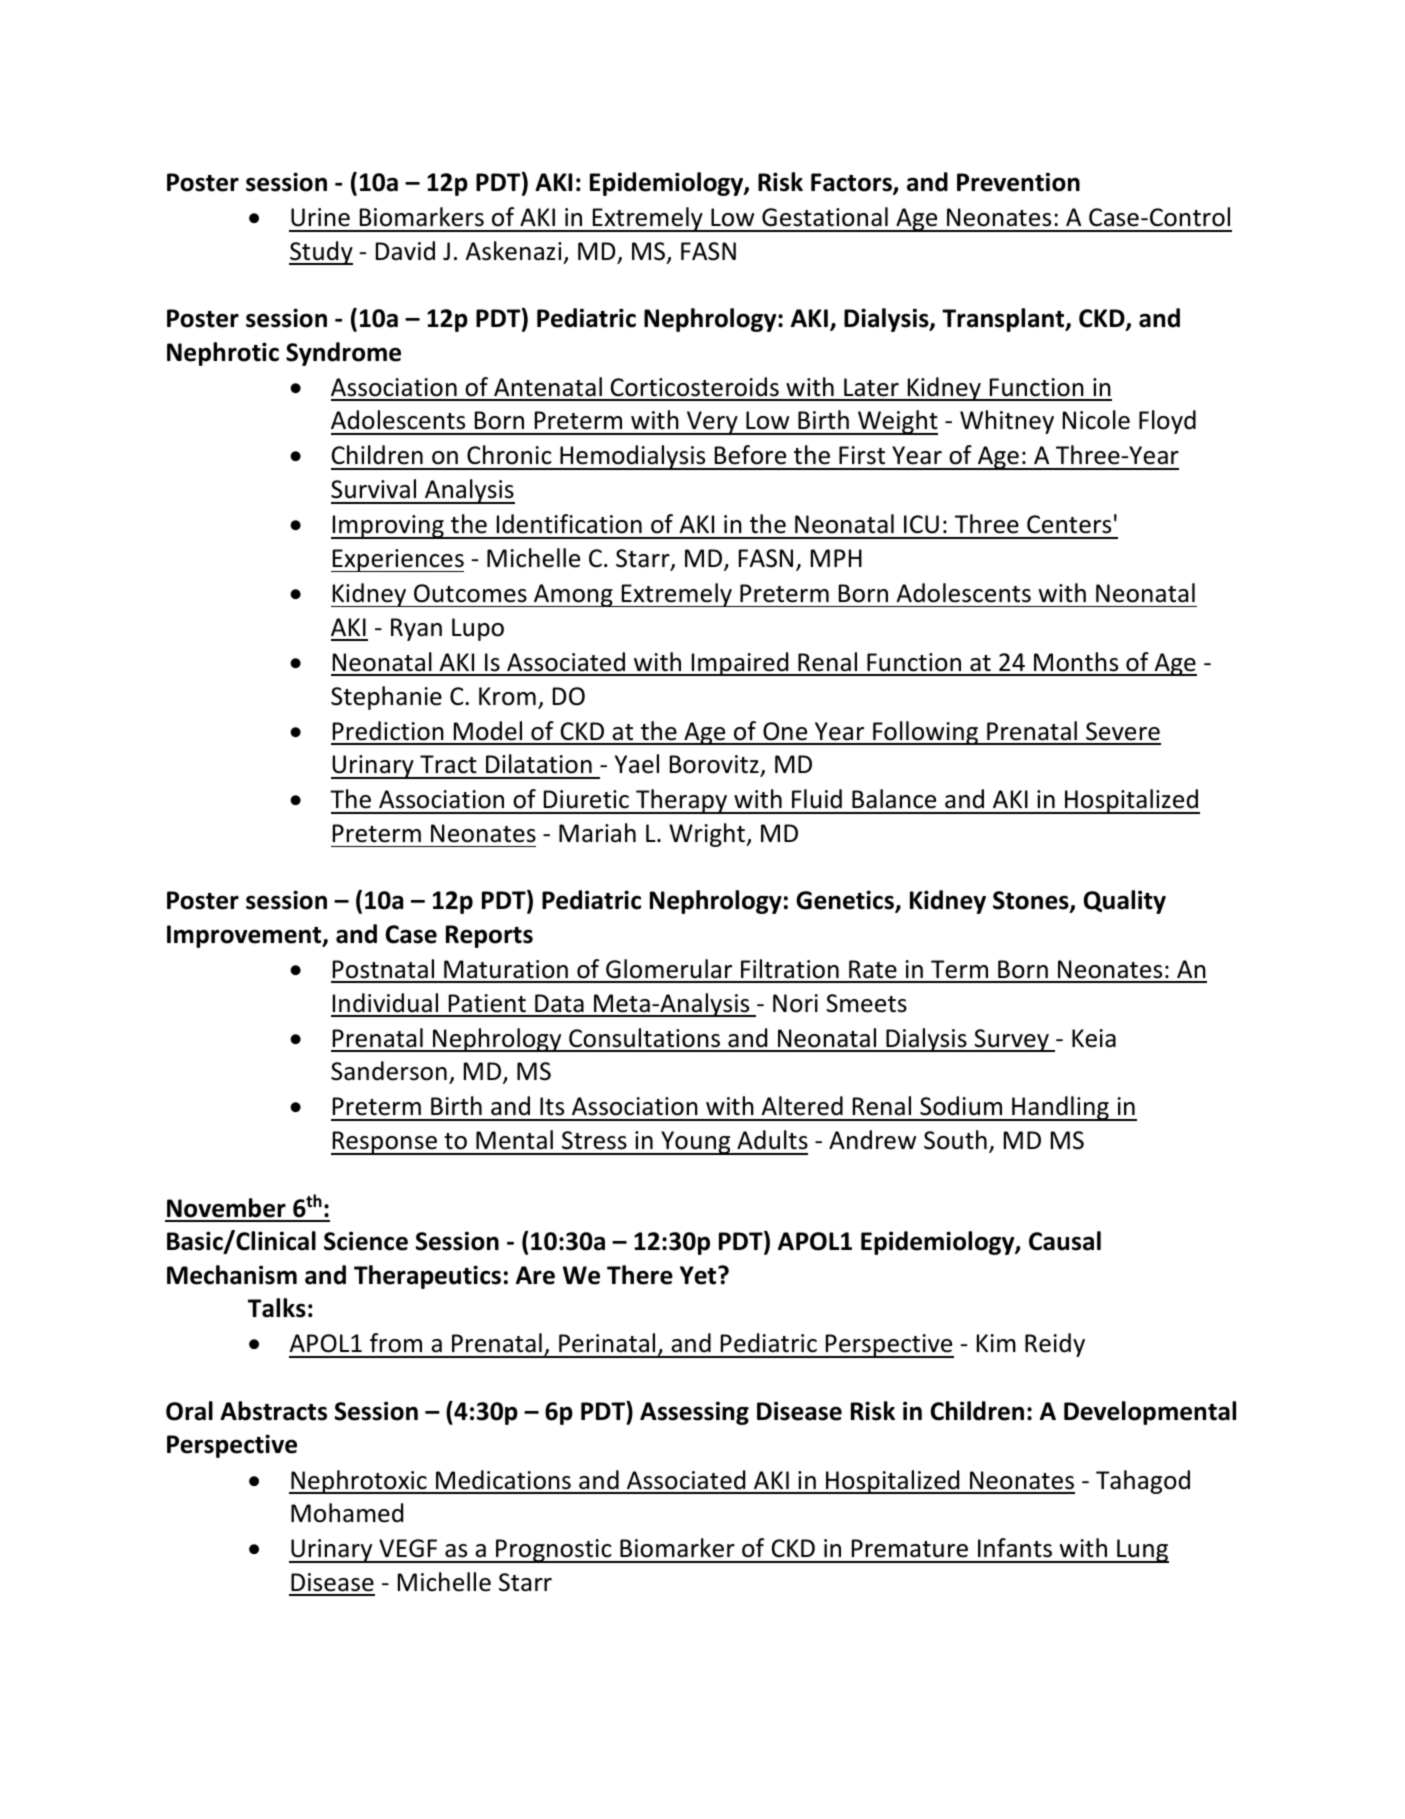  I want to click on Stones, so click(1032, 902).
